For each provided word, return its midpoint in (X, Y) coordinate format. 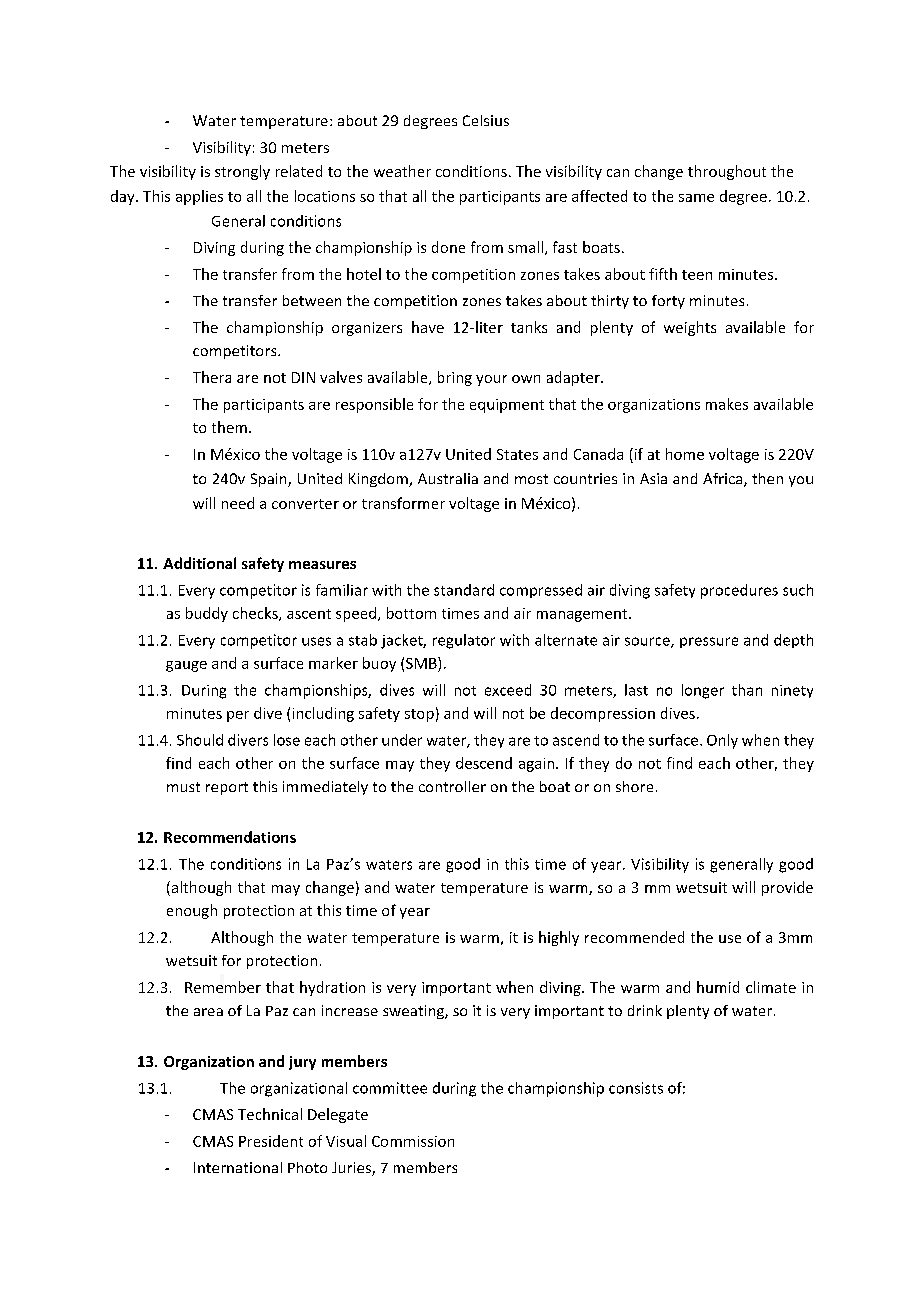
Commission (413, 1141)
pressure (709, 642)
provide (787, 888)
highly (559, 938)
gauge (186, 666)
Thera (212, 377)
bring (455, 378)
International (238, 1167)
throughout (727, 172)
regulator (464, 641)
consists (636, 1088)
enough (192, 911)
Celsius (486, 120)
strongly (242, 172)
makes (727, 404)
